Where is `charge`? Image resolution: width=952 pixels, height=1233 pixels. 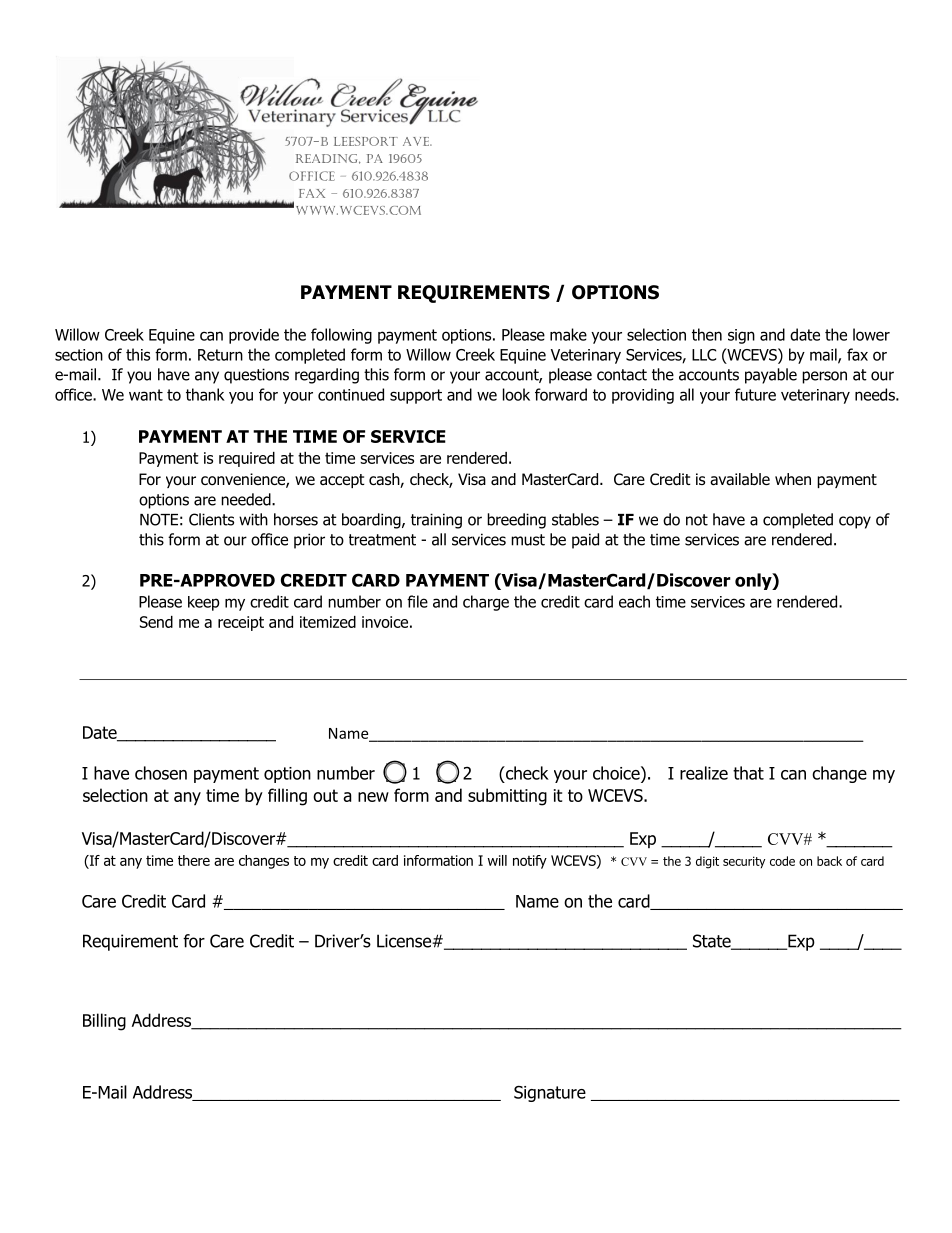
charge is located at coordinates (486, 603).
